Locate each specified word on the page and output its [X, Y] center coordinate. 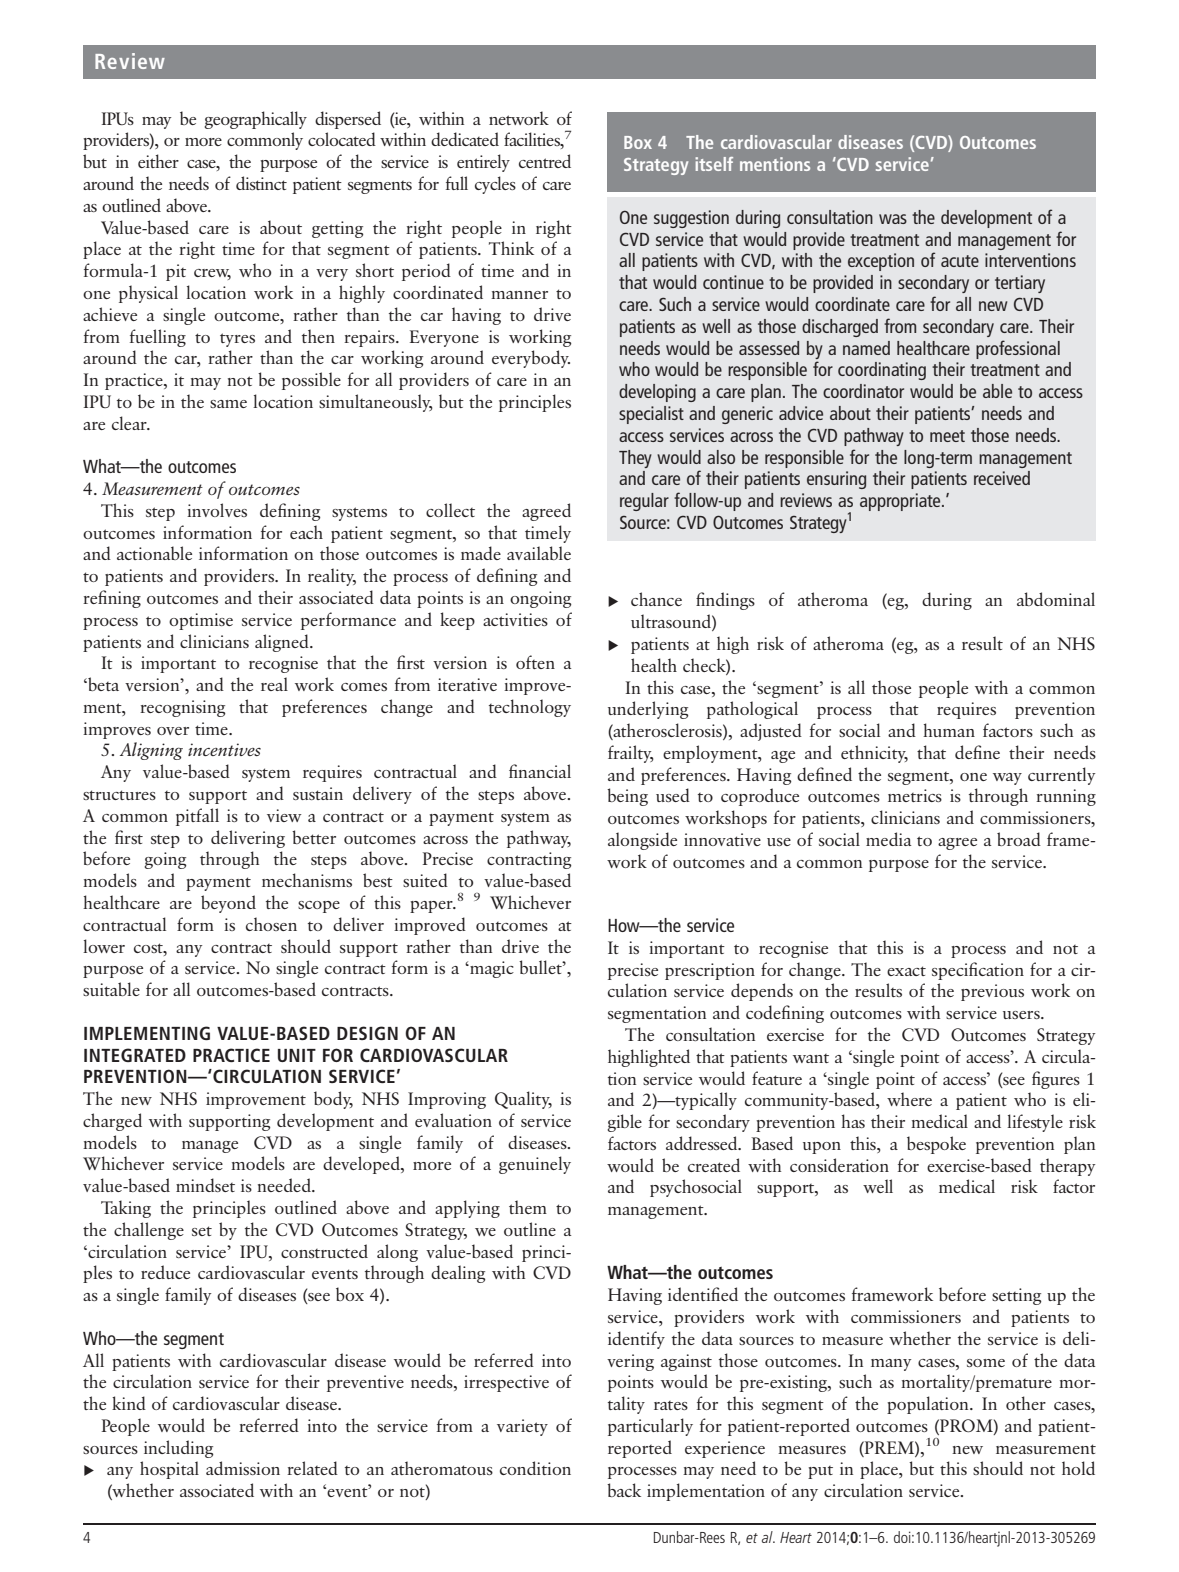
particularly [650, 1427]
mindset [205, 1185]
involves [217, 510]
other [1026, 1403]
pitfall [197, 817]
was [893, 219]
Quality [523, 1100]
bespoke [936, 1145]
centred [545, 161]
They [635, 459]
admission [243, 1468]
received [1002, 478]
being [627, 797]
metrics [915, 795]
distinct [261, 183]
